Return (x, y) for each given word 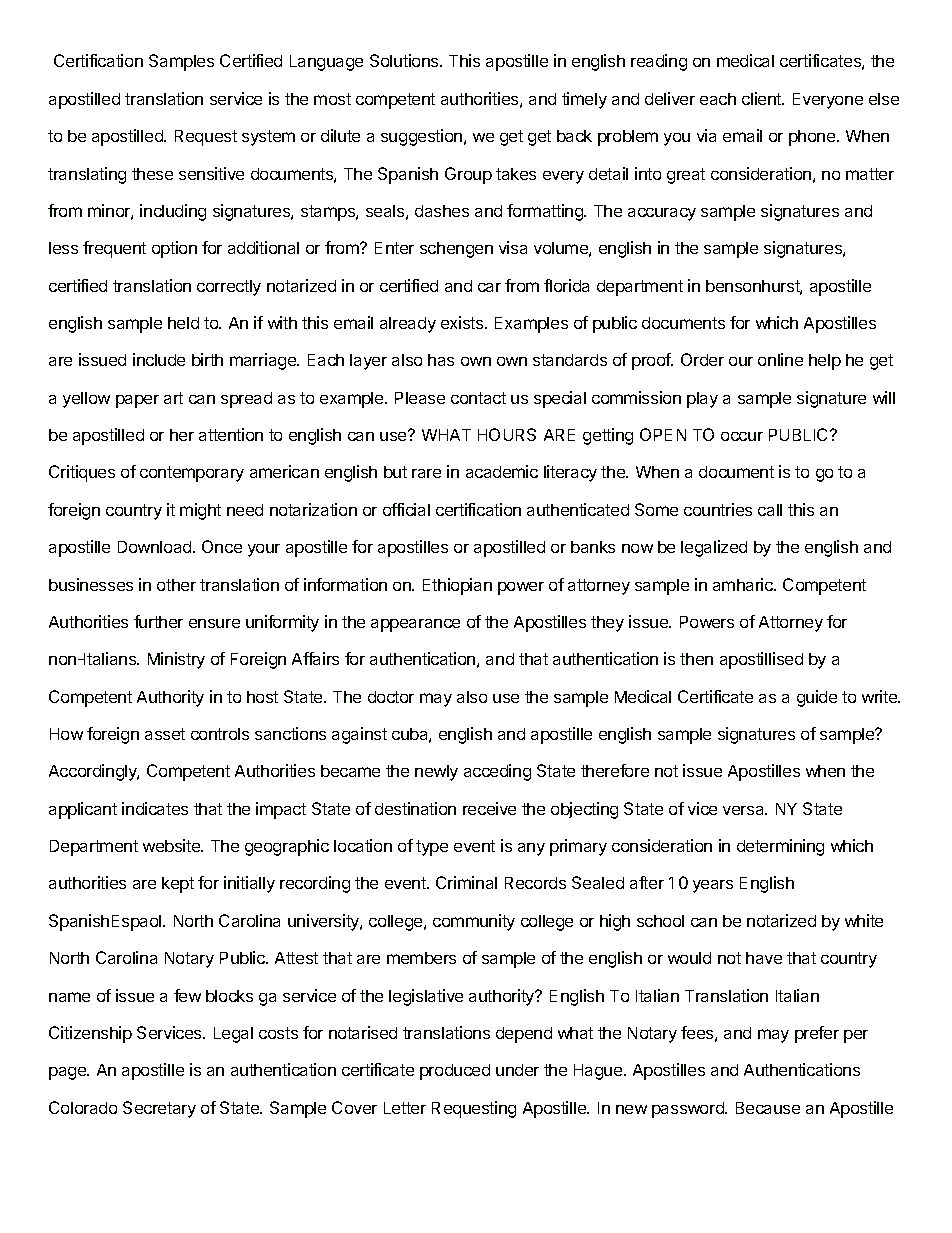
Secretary (159, 1109)
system (268, 138)
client (763, 98)
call (770, 510)
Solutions (405, 60)
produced (455, 1072)
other (176, 585)
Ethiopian (457, 586)
